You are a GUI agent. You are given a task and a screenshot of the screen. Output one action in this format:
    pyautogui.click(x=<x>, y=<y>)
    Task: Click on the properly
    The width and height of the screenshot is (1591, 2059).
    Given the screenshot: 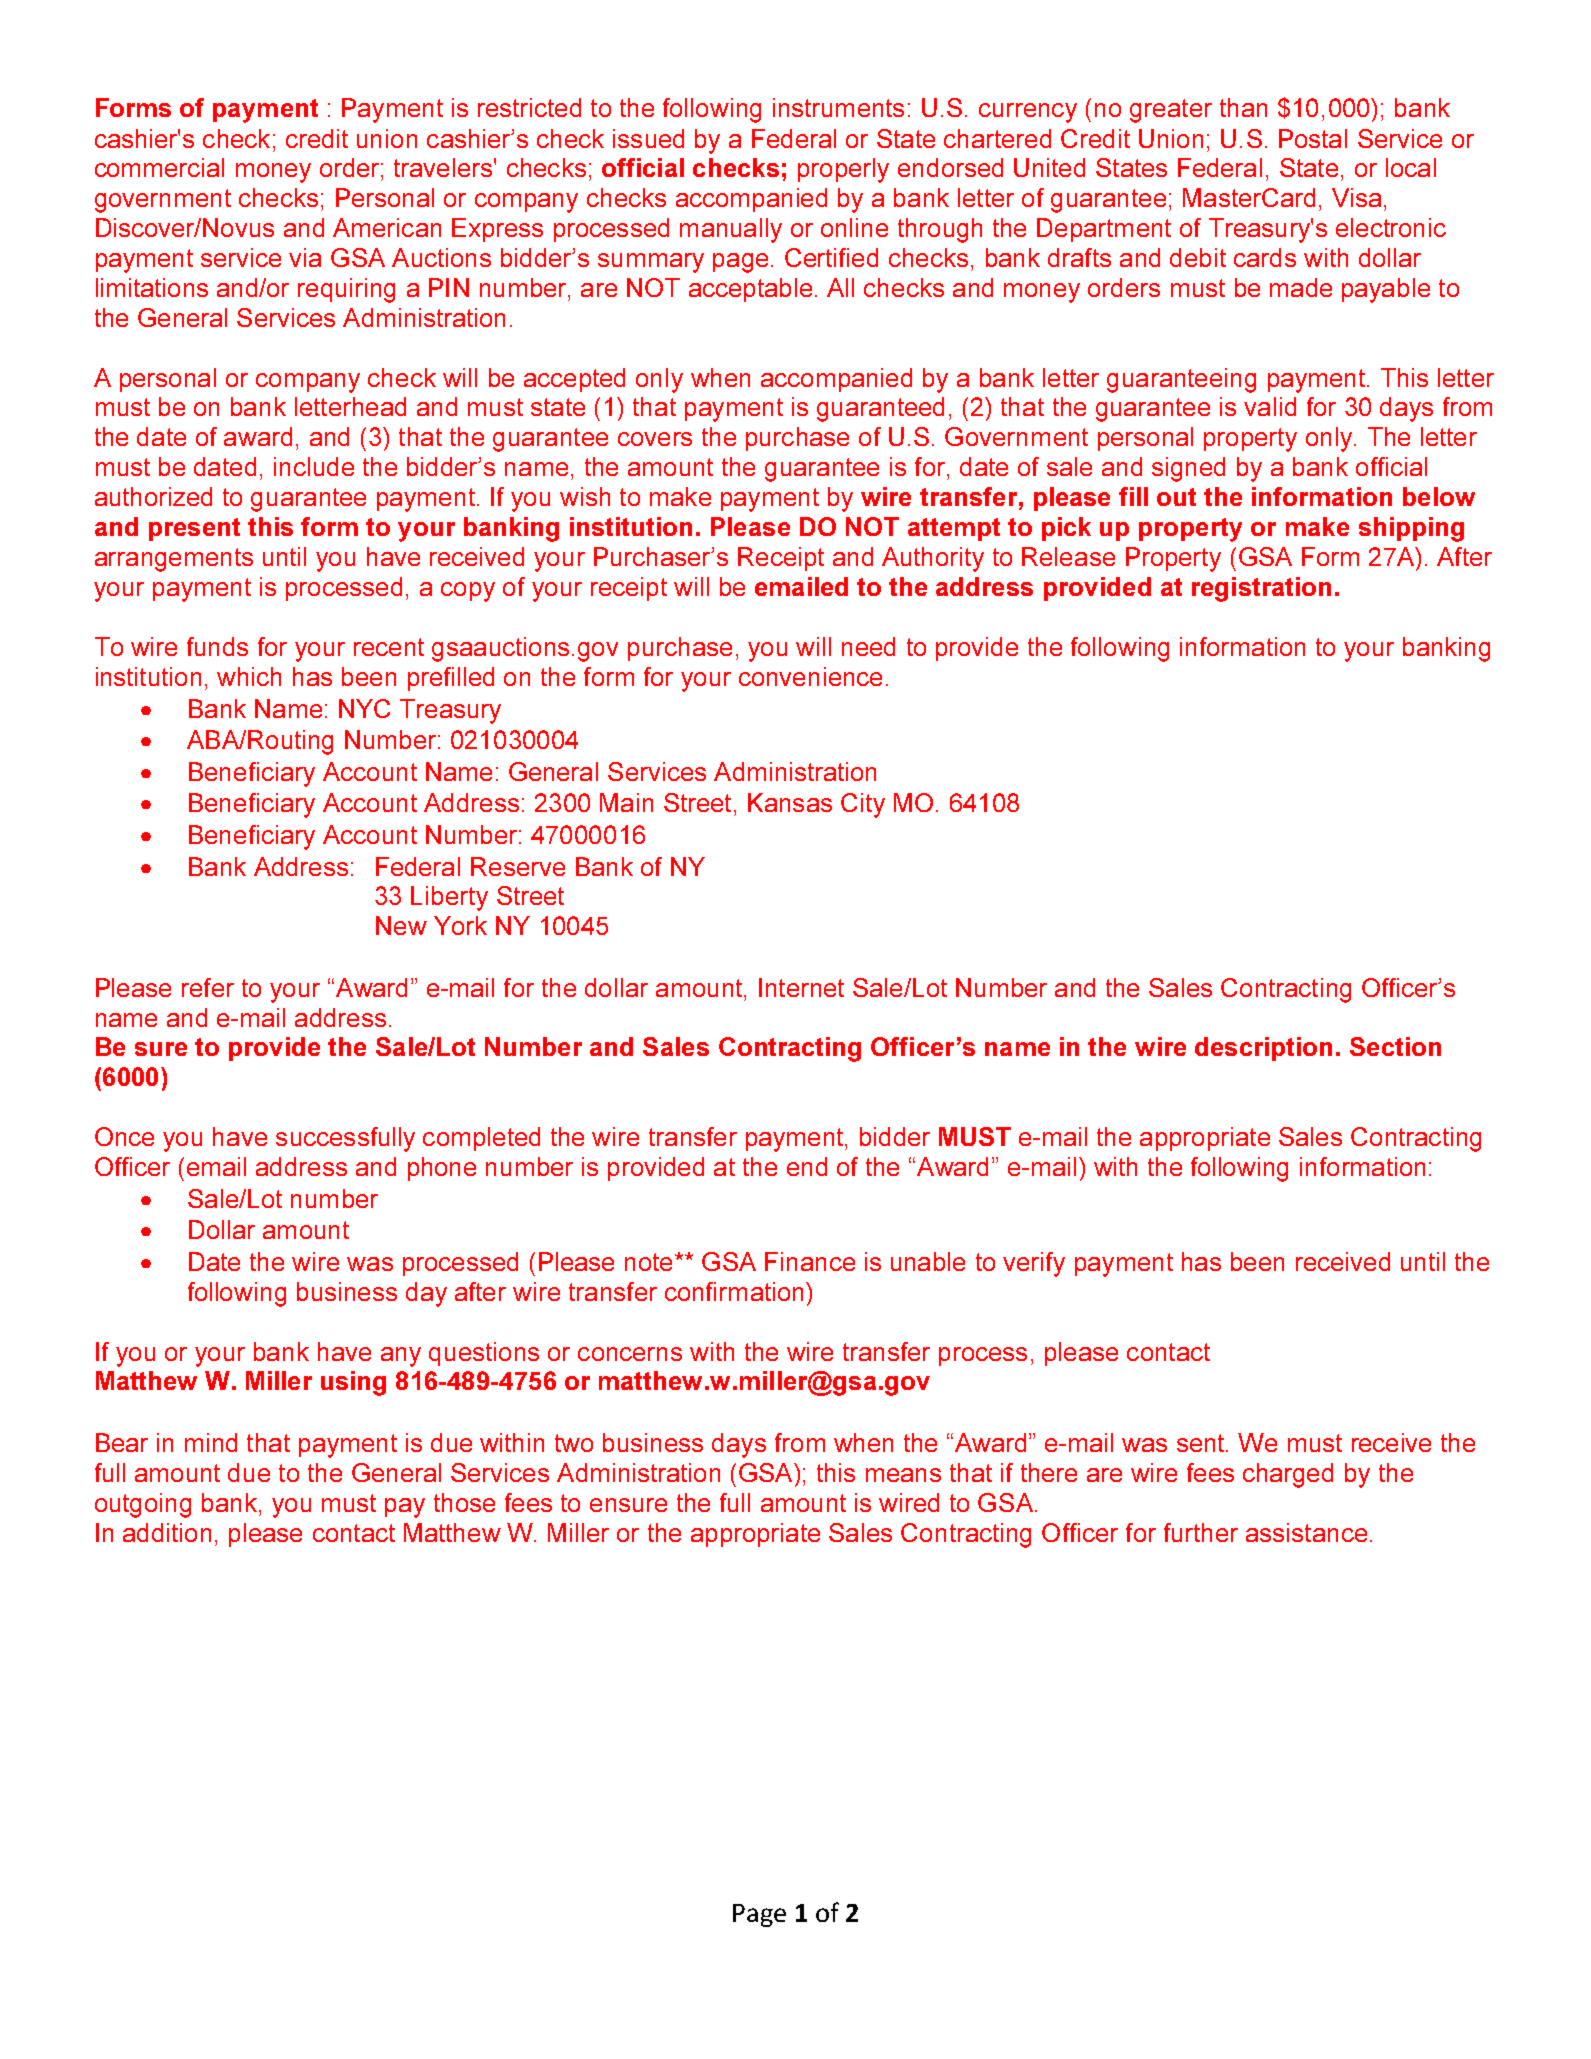 What is the action you would take?
    pyautogui.click(x=843, y=170)
